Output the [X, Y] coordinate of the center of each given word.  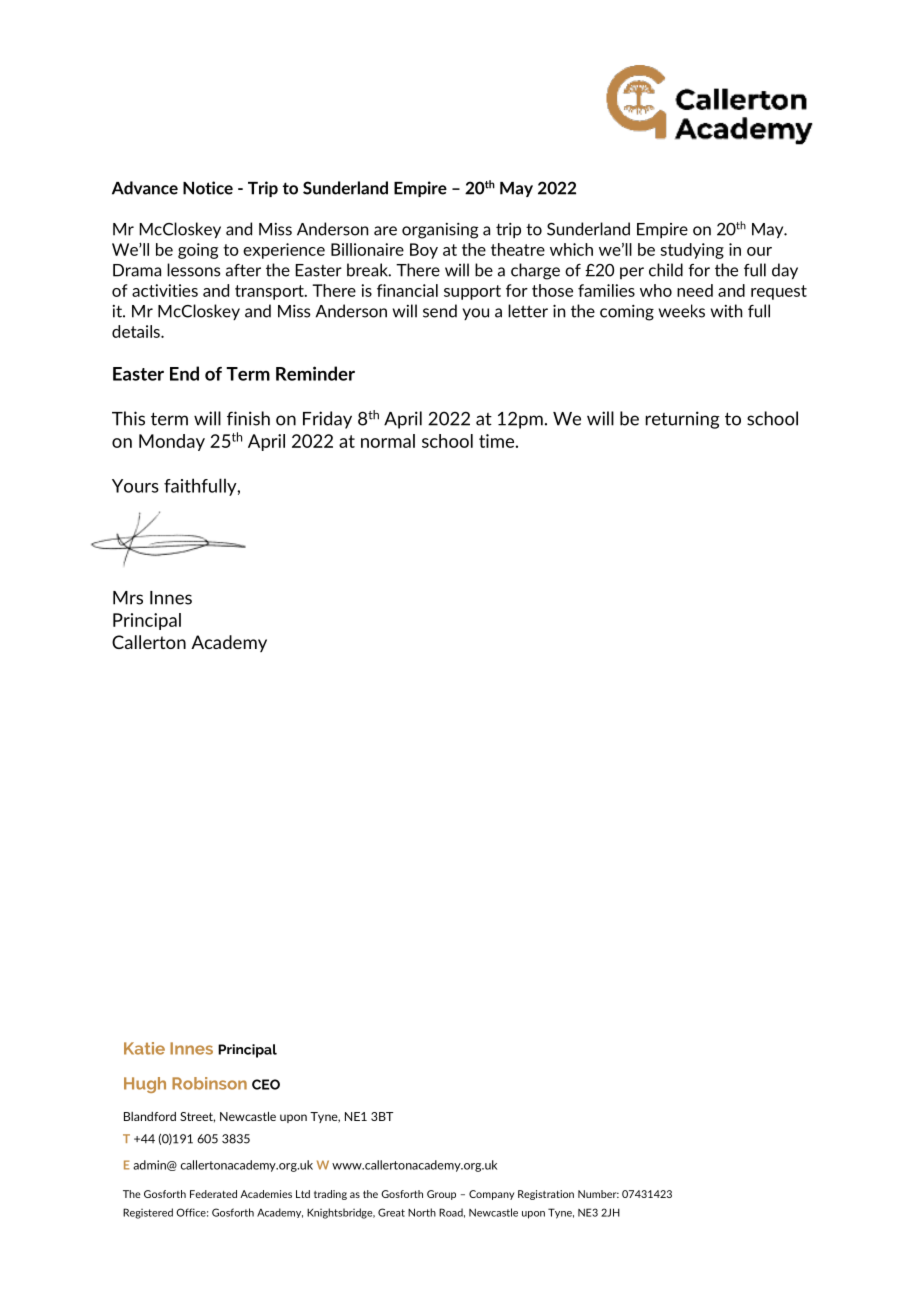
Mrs [128, 598]
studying [692, 251]
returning [683, 420]
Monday [172, 442]
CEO [266, 1084]
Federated [213, 1194]
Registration [546, 1195]
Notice [208, 188]
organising [440, 231]
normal [388, 441]
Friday [327, 420]
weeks [682, 311]
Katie [144, 1048]
